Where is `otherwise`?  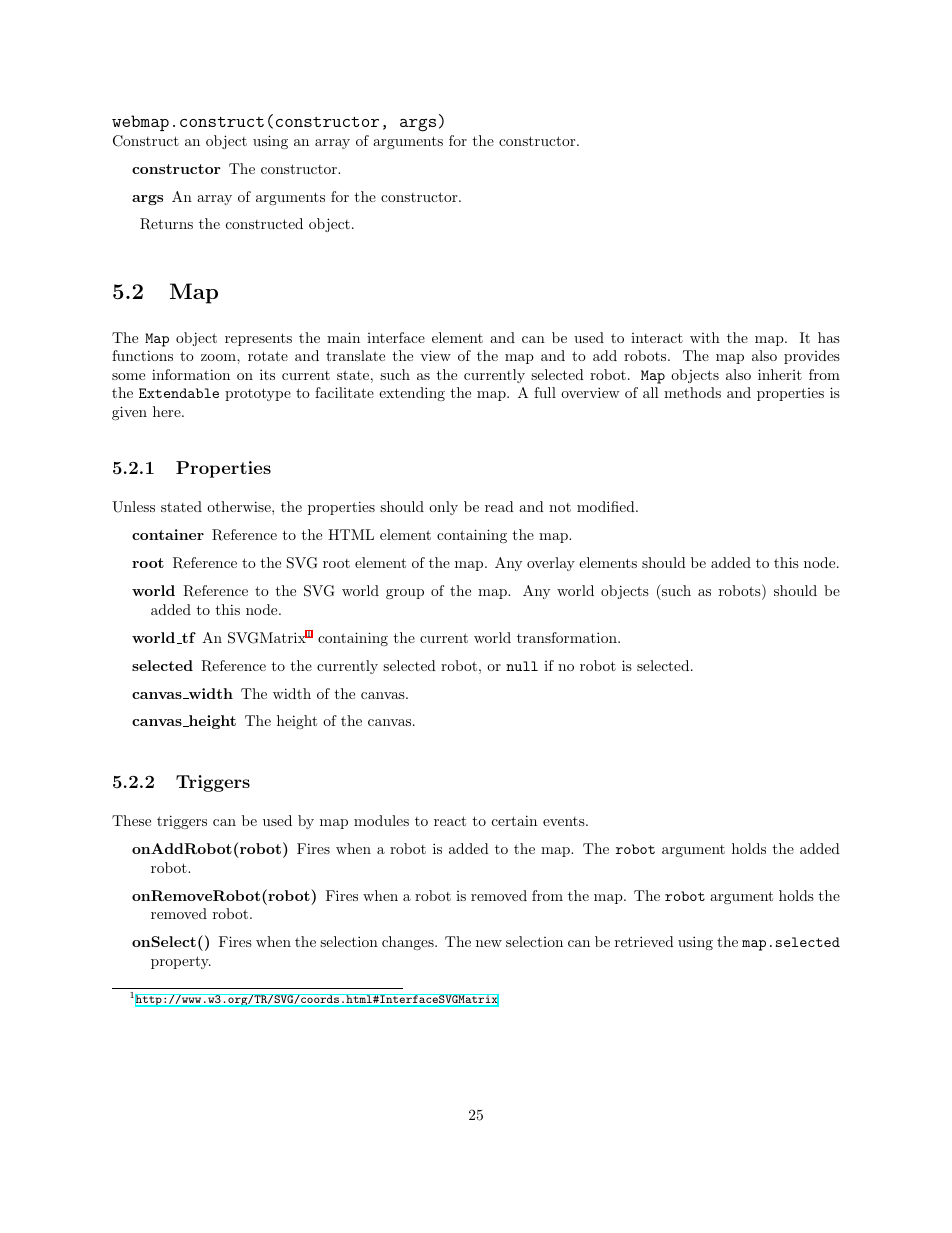 otherwise is located at coordinates (240, 506).
